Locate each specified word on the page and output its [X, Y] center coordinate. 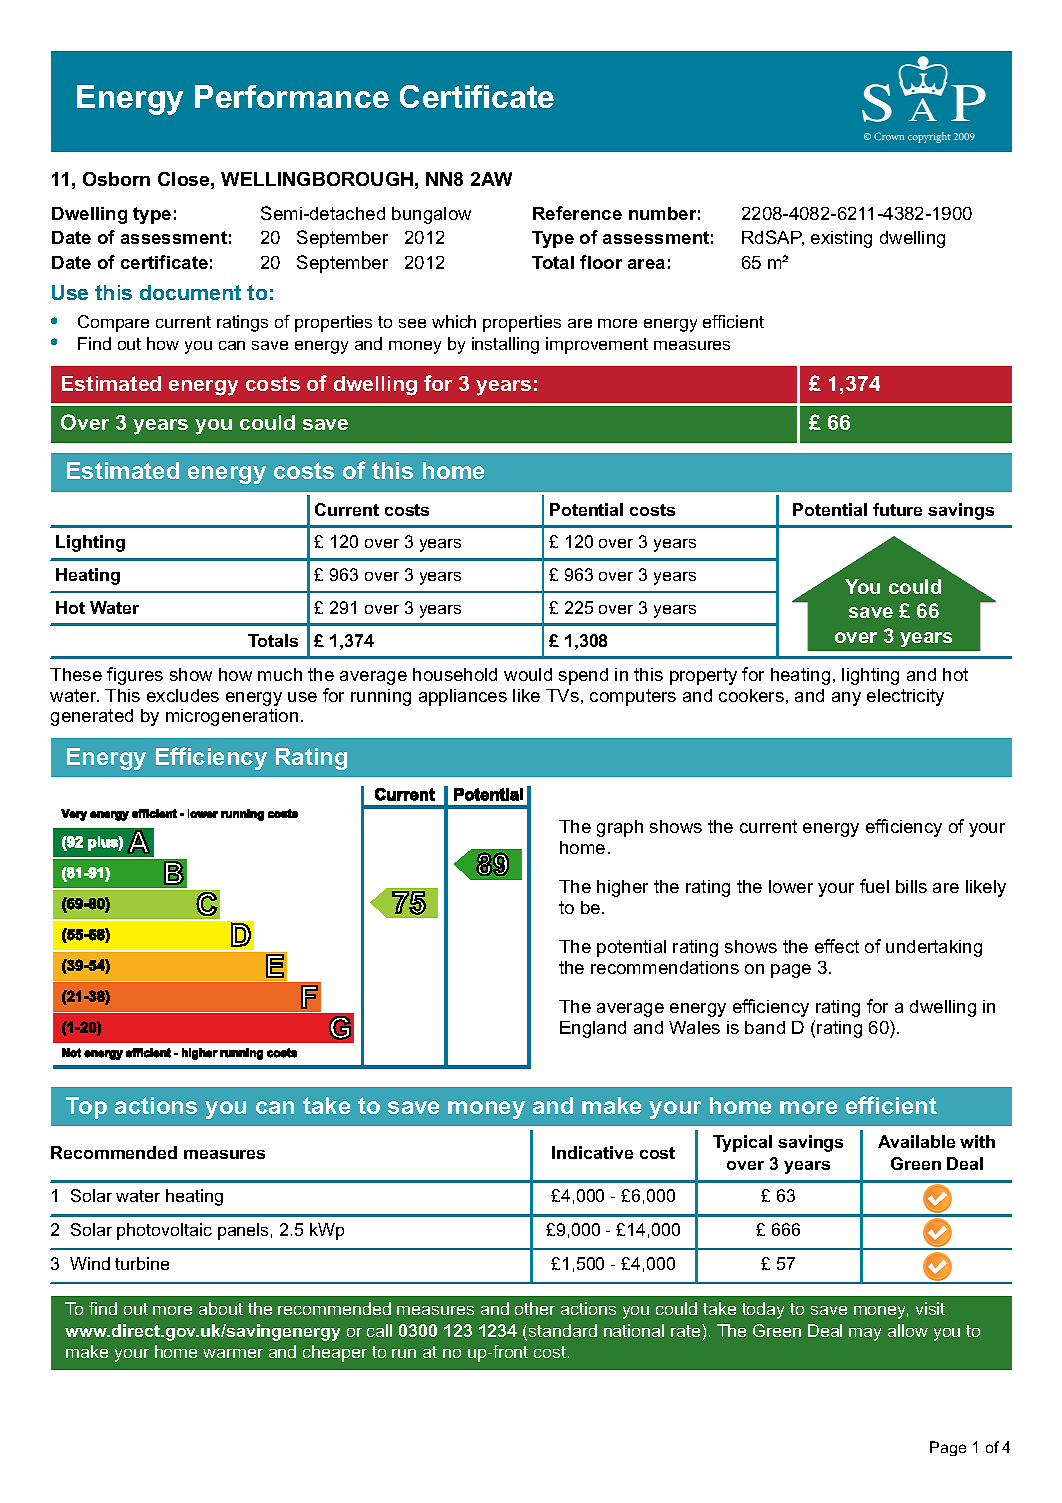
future [897, 509]
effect [837, 946]
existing [841, 239]
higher [622, 888]
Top [86, 1108]
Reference [577, 213]
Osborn [116, 179]
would [528, 674]
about [221, 1308]
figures [135, 676]
